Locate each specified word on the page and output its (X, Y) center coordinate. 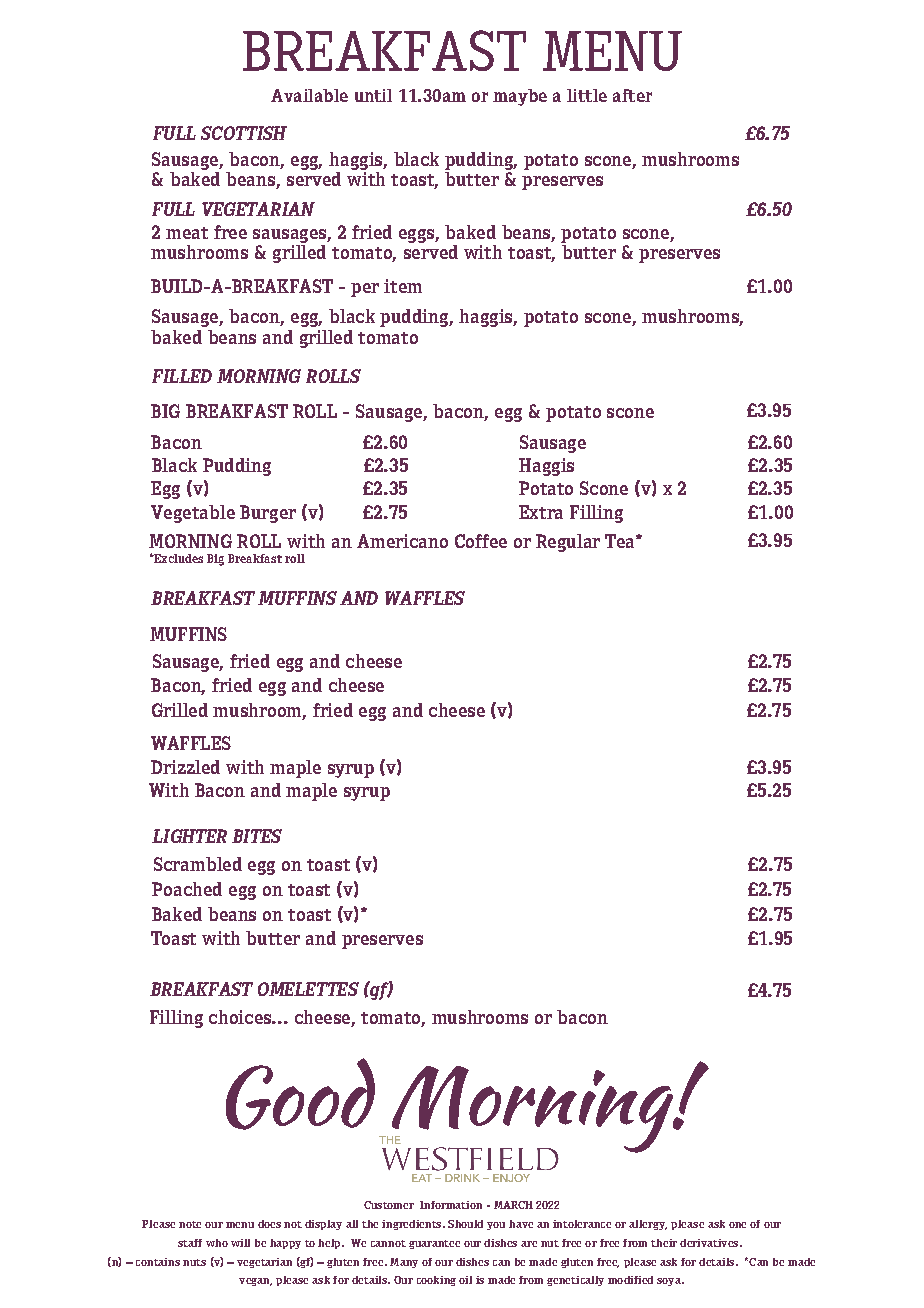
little (587, 95)
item (403, 286)
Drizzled (185, 767)
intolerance (582, 1224)
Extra (541, 512)
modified (630, 1280)
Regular (568, 543)
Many (404, 1263)
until (373, 95)
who (217, 1243)
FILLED (182, 376)
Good (300, 1094)
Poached (187, 889)
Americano (402, 541)
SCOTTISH (244, 133)
